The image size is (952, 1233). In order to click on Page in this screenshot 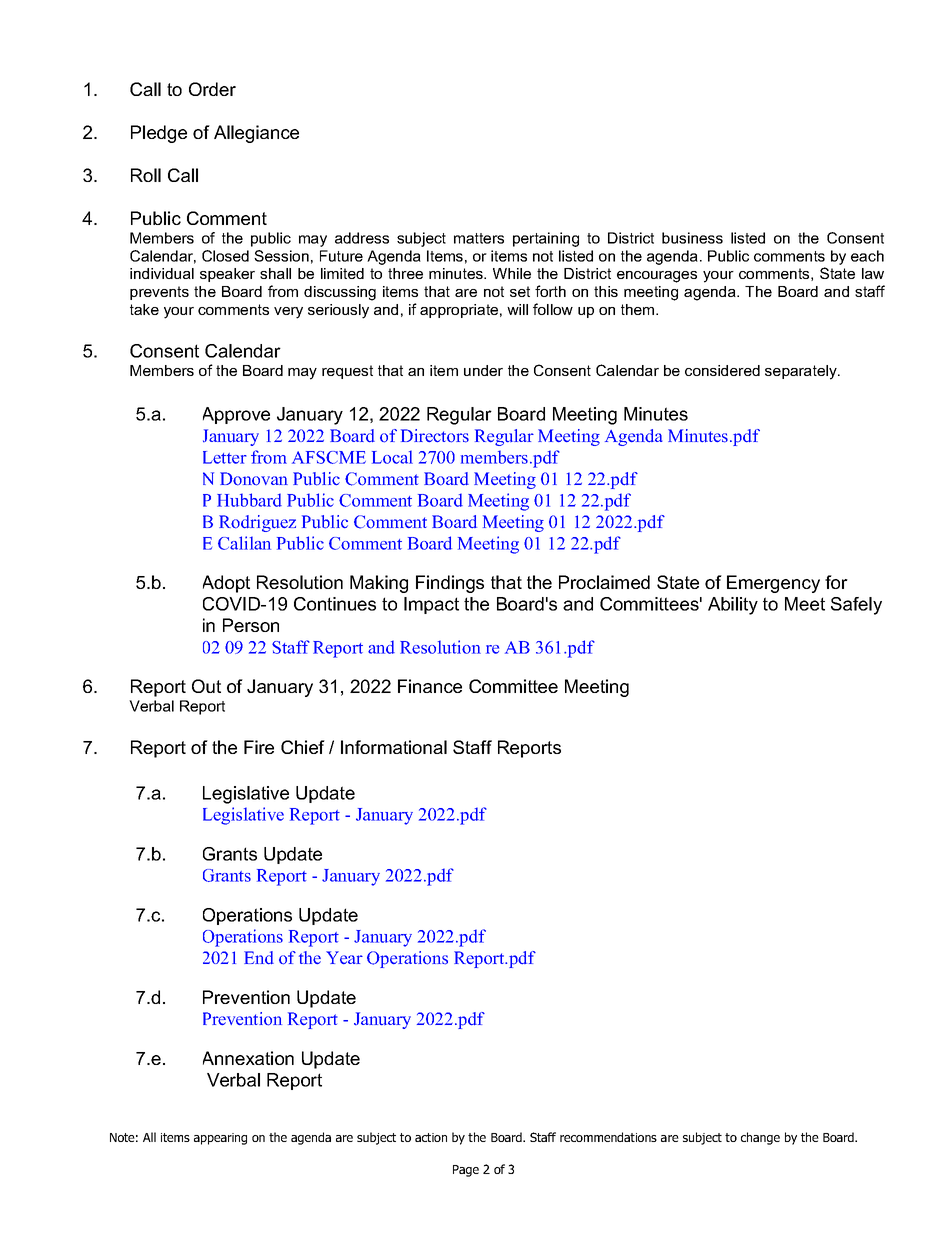, I will do `click(466, 1171)`.
